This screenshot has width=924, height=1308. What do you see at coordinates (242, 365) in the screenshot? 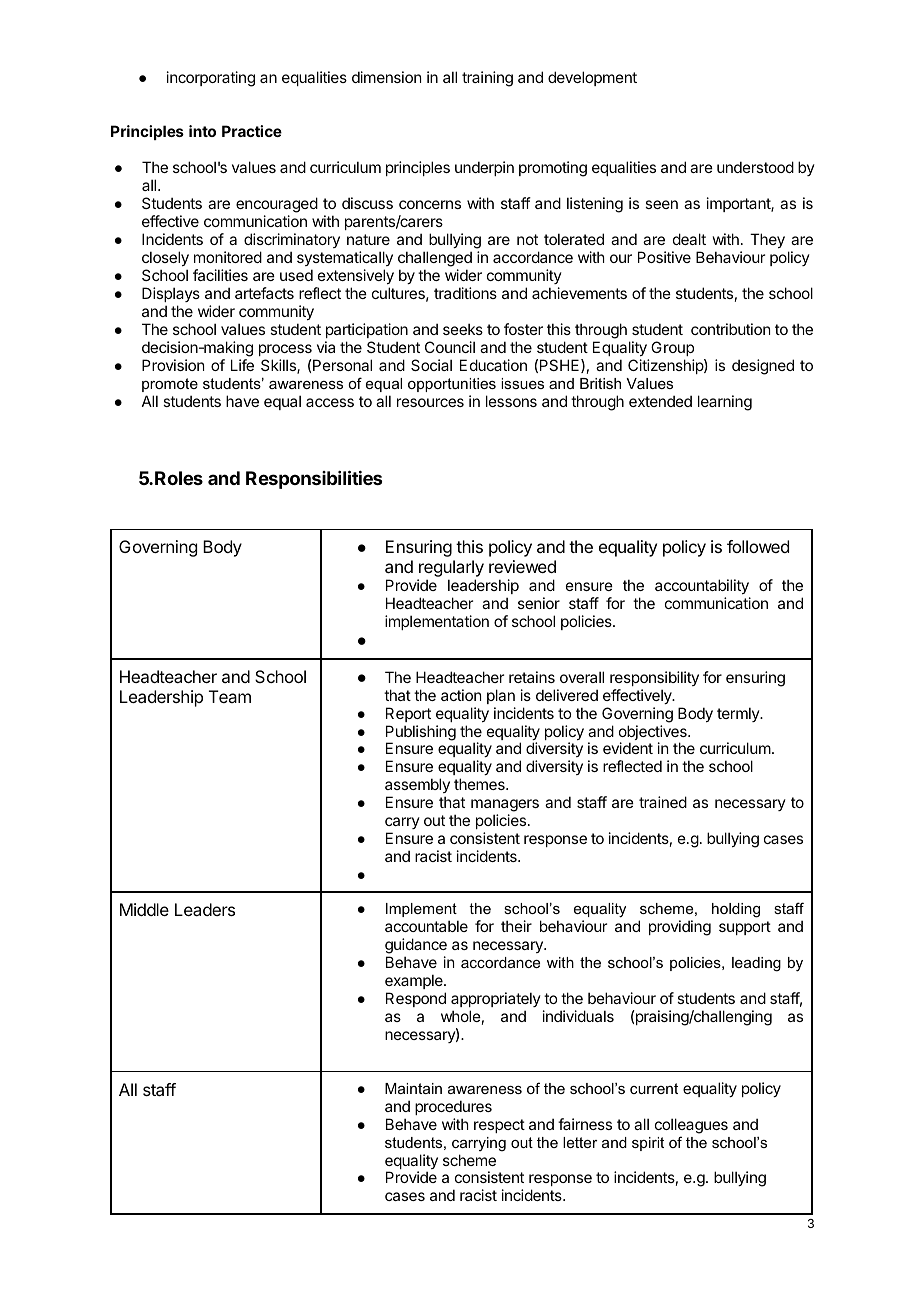
I see `Life` at bounding box center [242, 365].
